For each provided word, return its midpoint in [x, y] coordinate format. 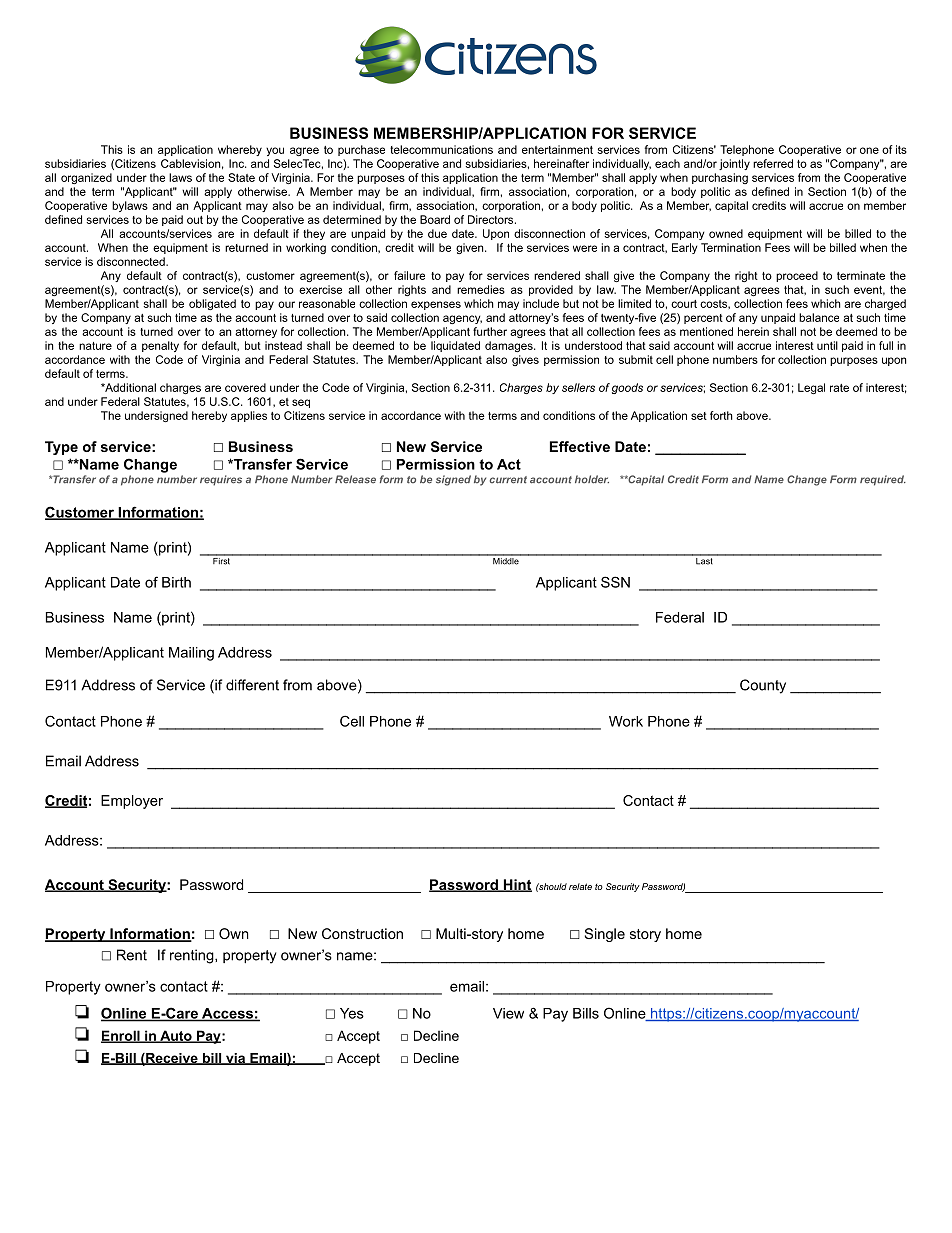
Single [605, 935]
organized [86, 178]
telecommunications [441, 149]
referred [773, 163]
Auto [176, 1036]
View [508, 1013]
